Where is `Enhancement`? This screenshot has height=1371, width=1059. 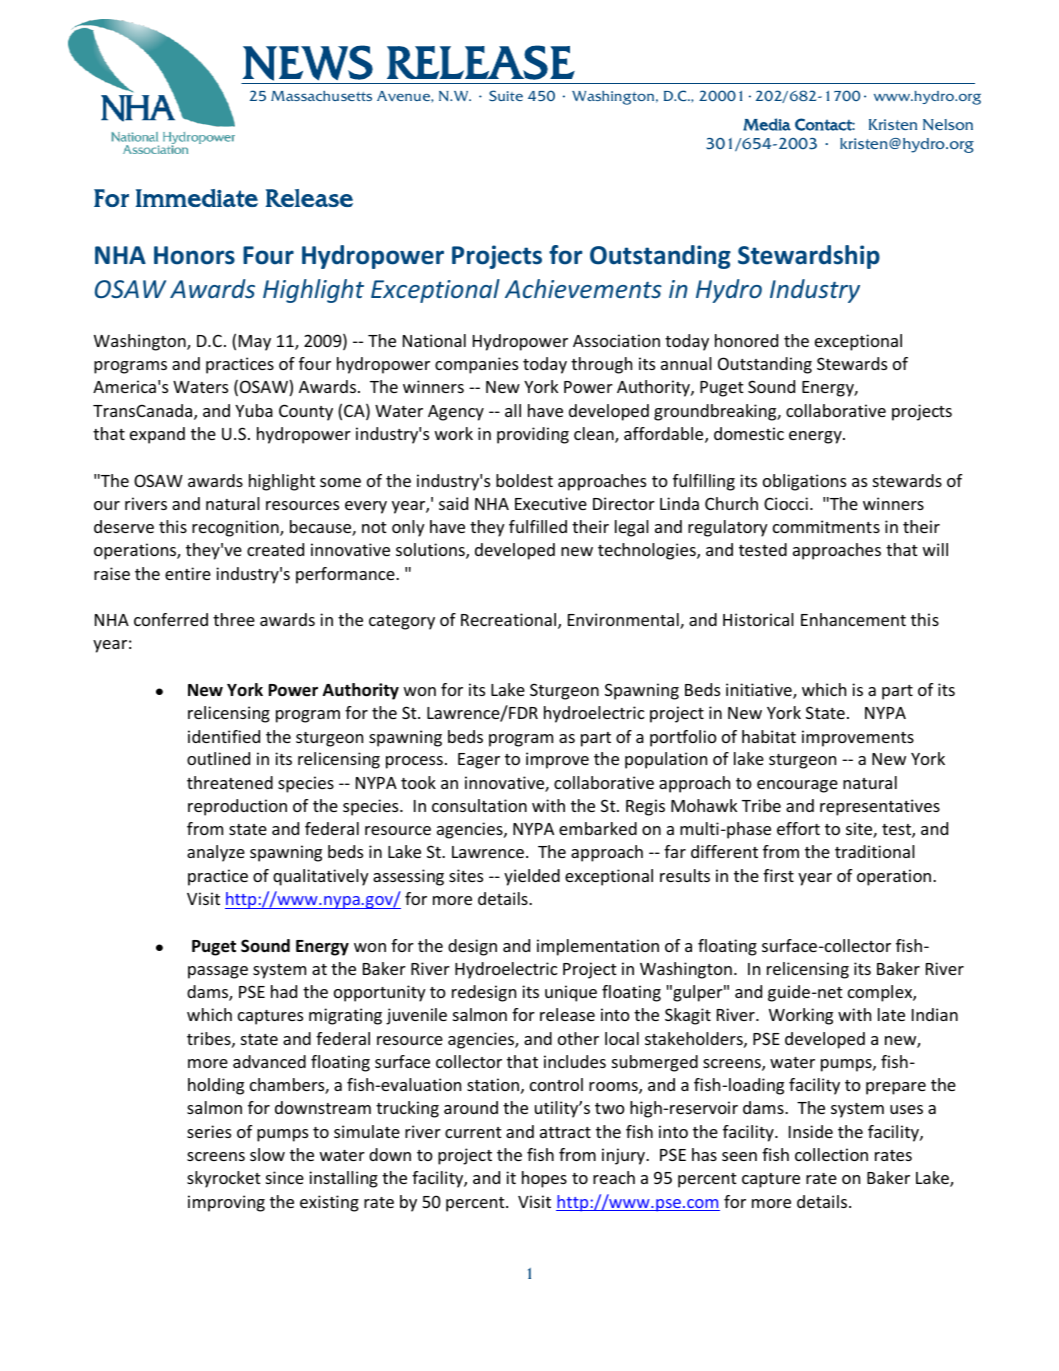
Enhancement is located at coordinates (853, 619).
